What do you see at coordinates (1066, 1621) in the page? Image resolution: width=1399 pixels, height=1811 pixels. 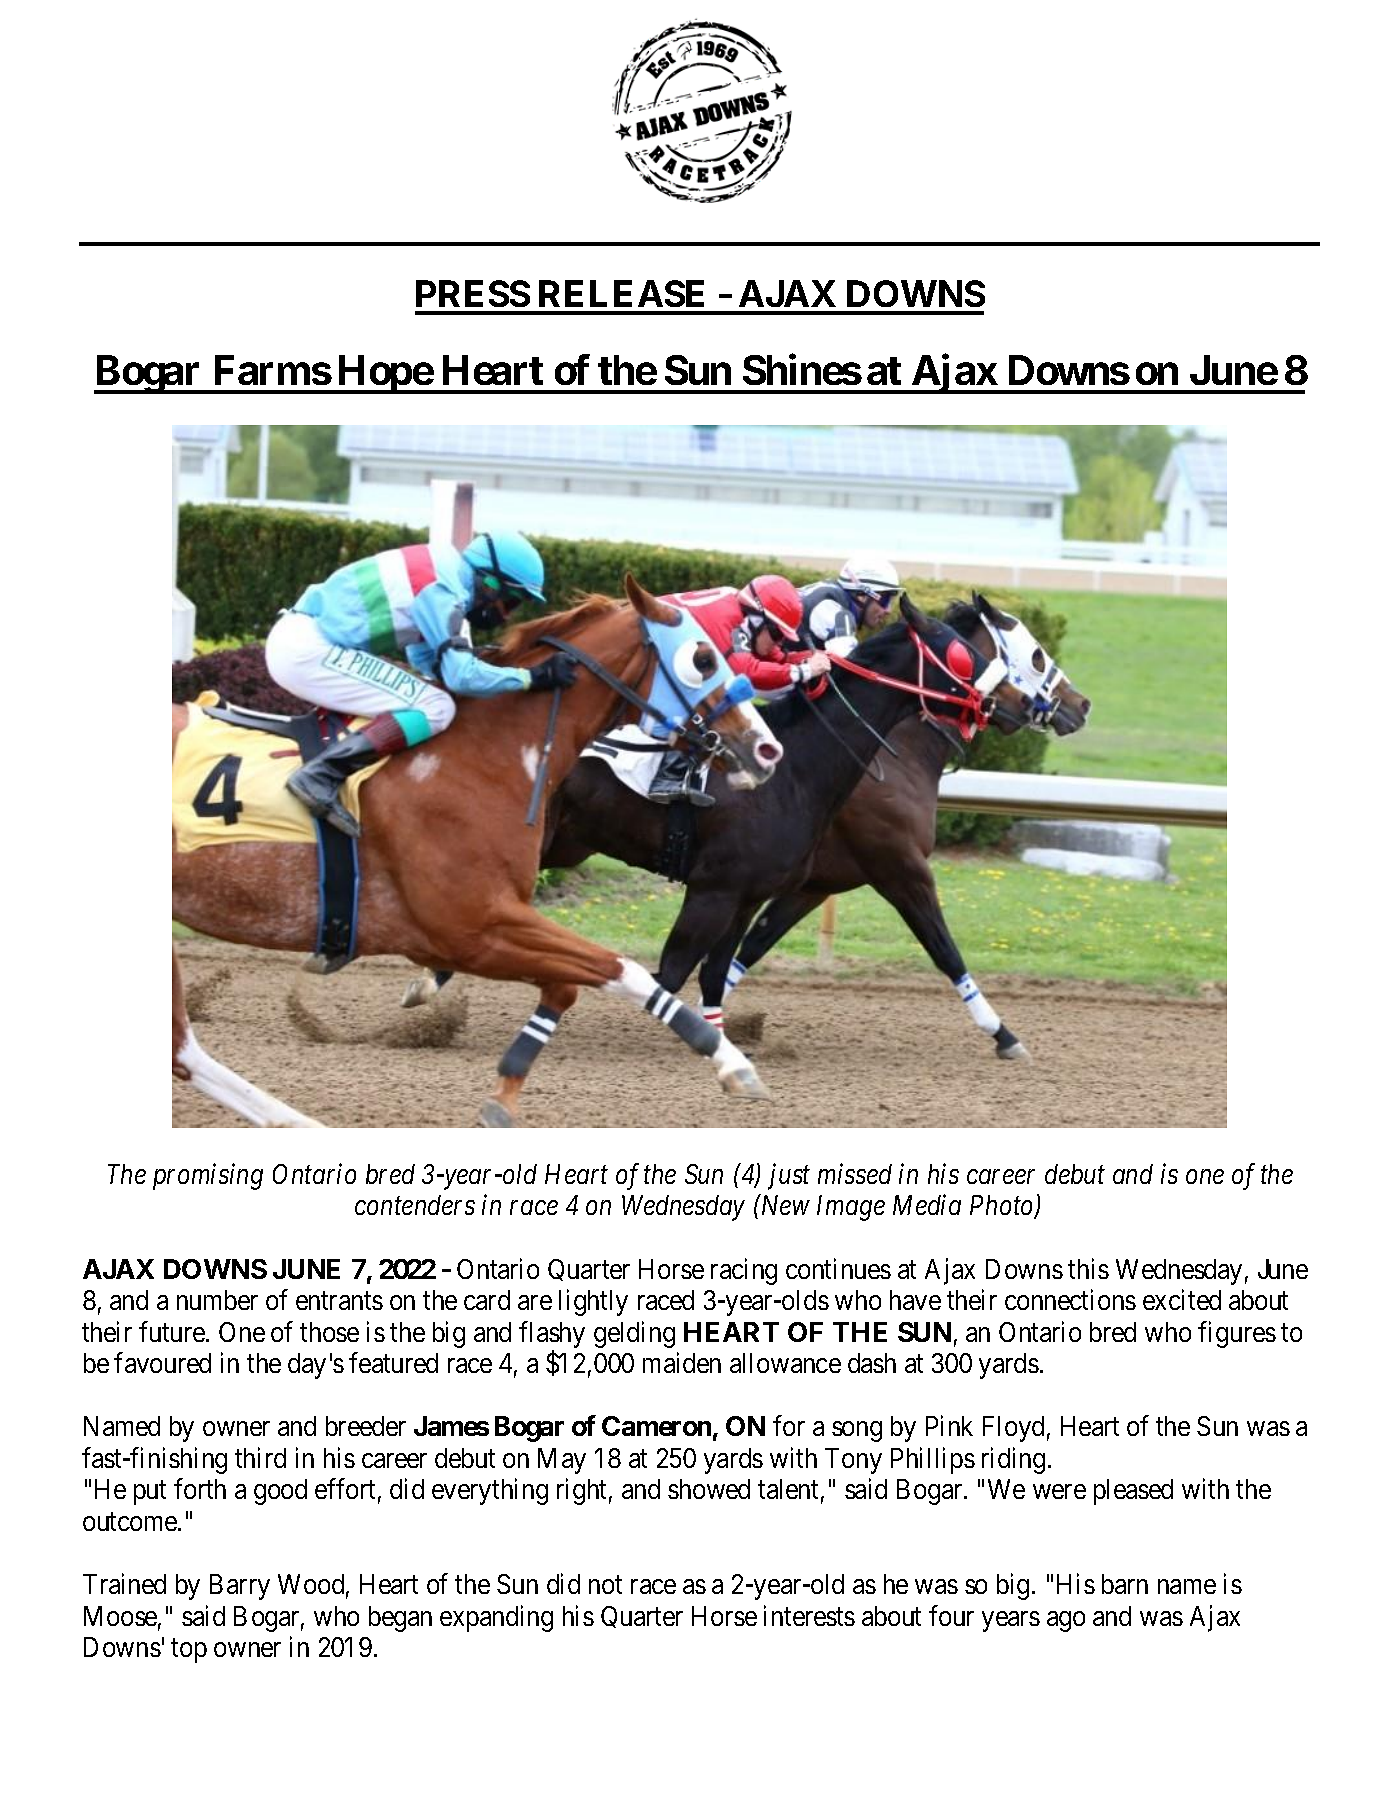 I see `ago` at bounding box center [1066, 1621].
